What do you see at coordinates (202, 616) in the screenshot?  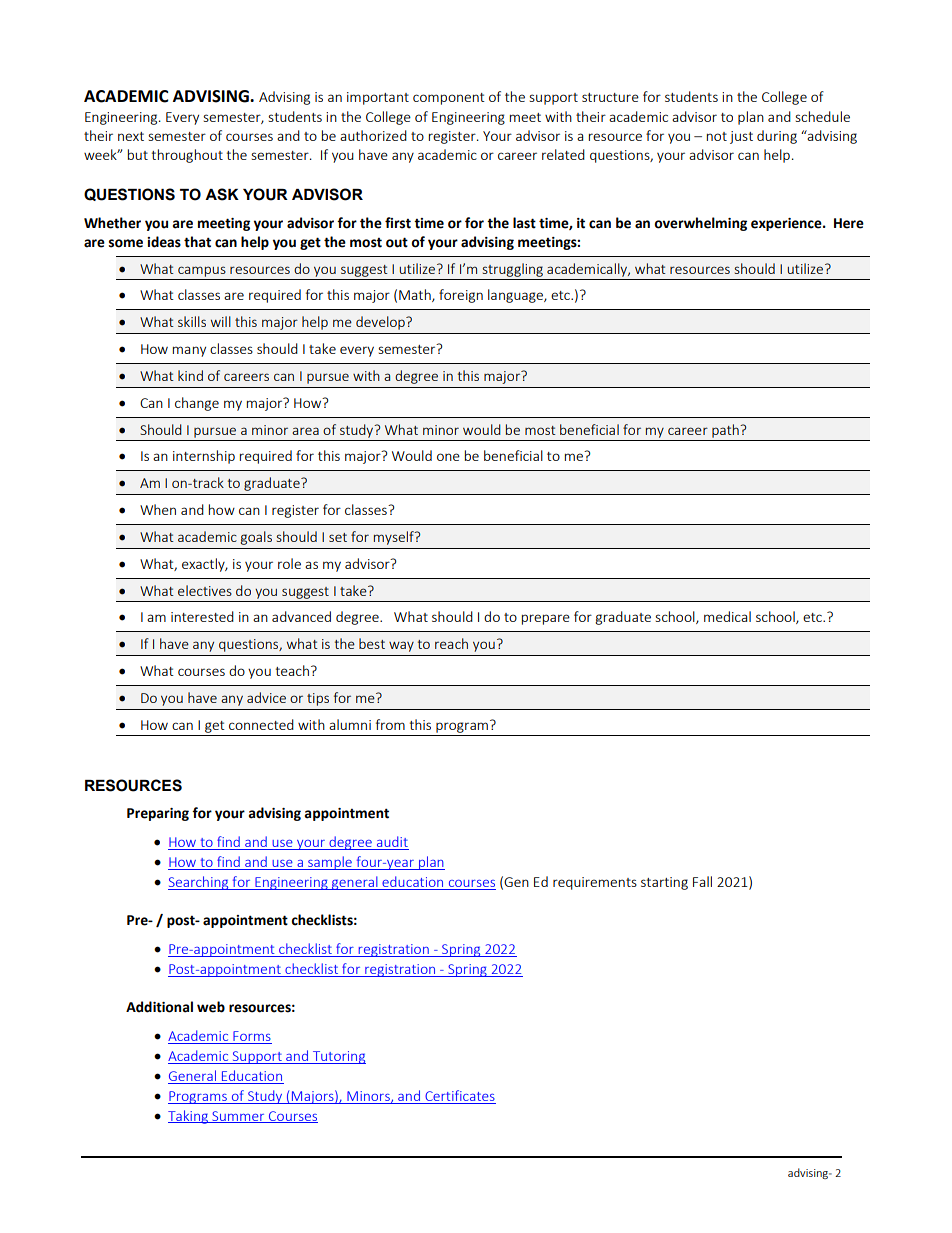 I see `interested` at bounding box center [202, 616].
